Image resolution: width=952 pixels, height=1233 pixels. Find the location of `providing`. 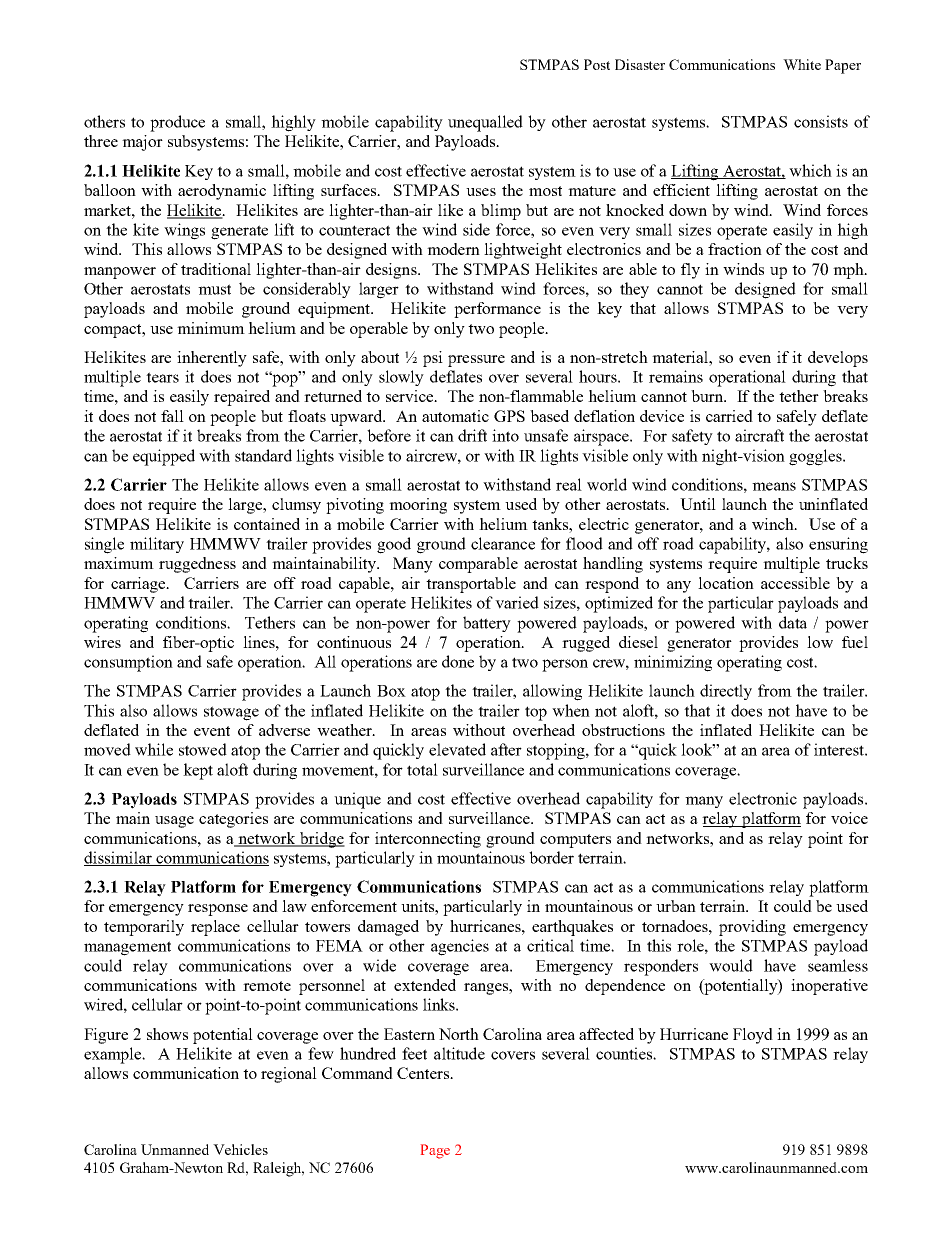

providing is located at coordinates (752, 928).
